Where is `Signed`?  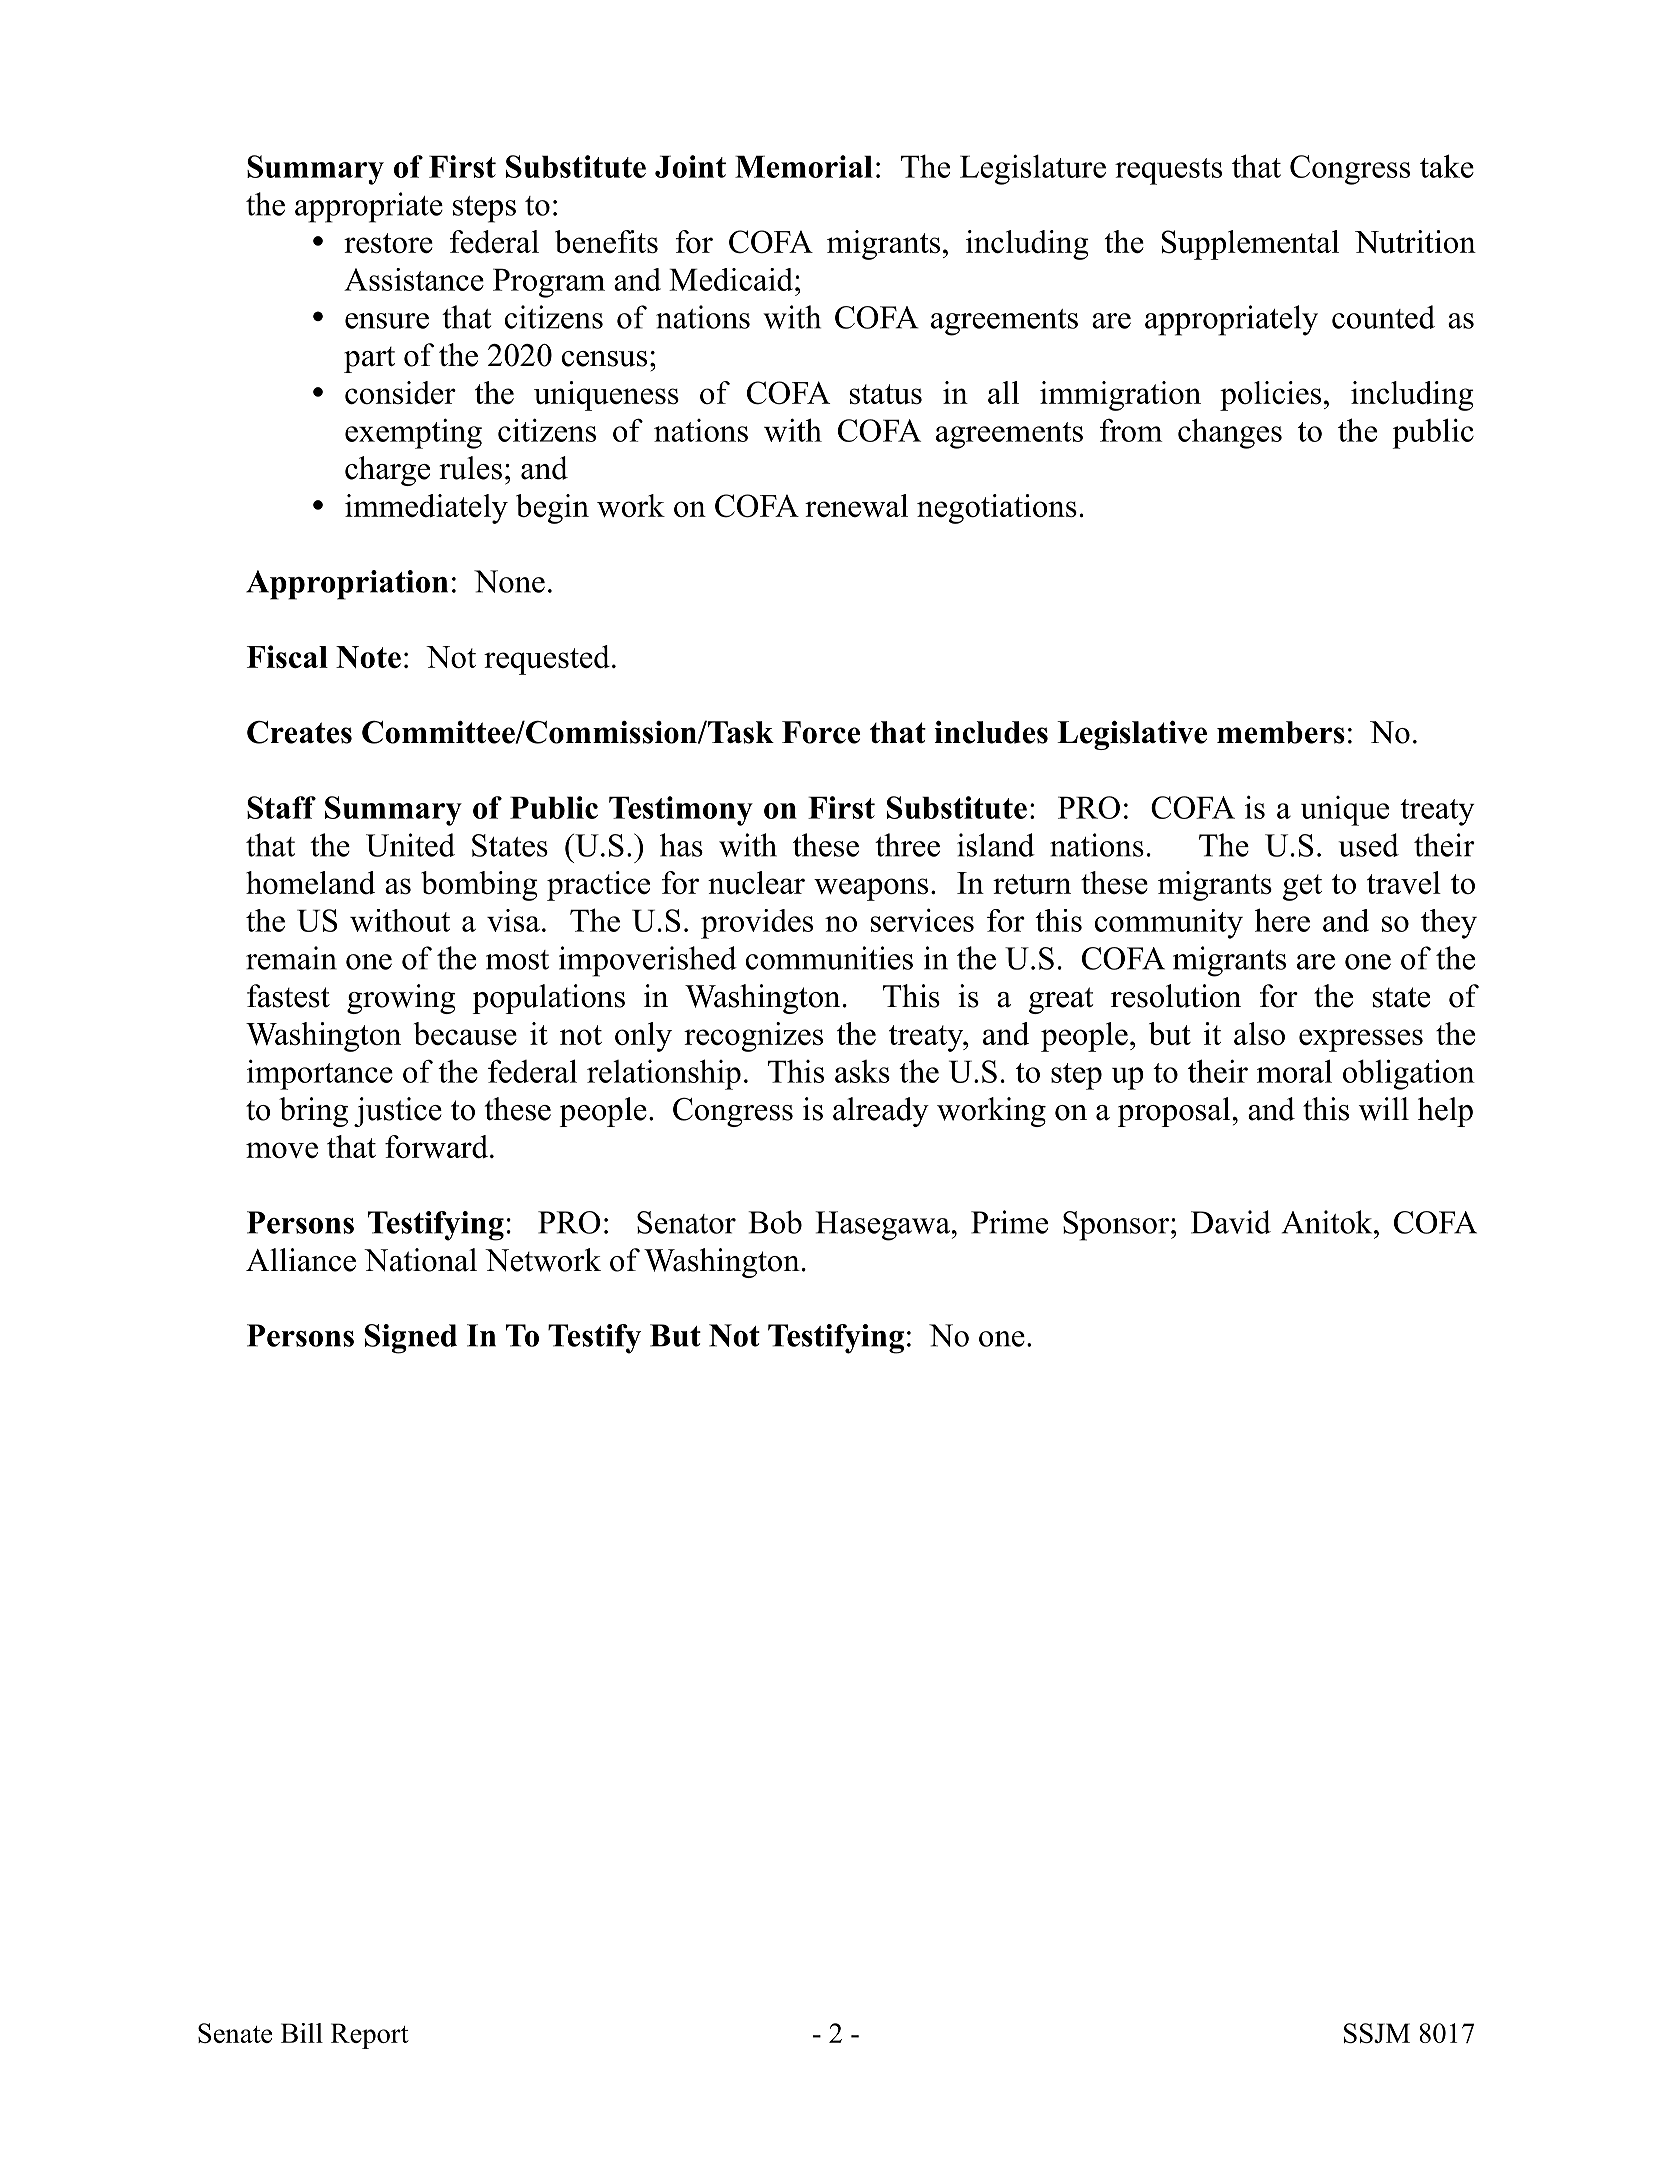
Signed is located at coordinates (411, 1339).
